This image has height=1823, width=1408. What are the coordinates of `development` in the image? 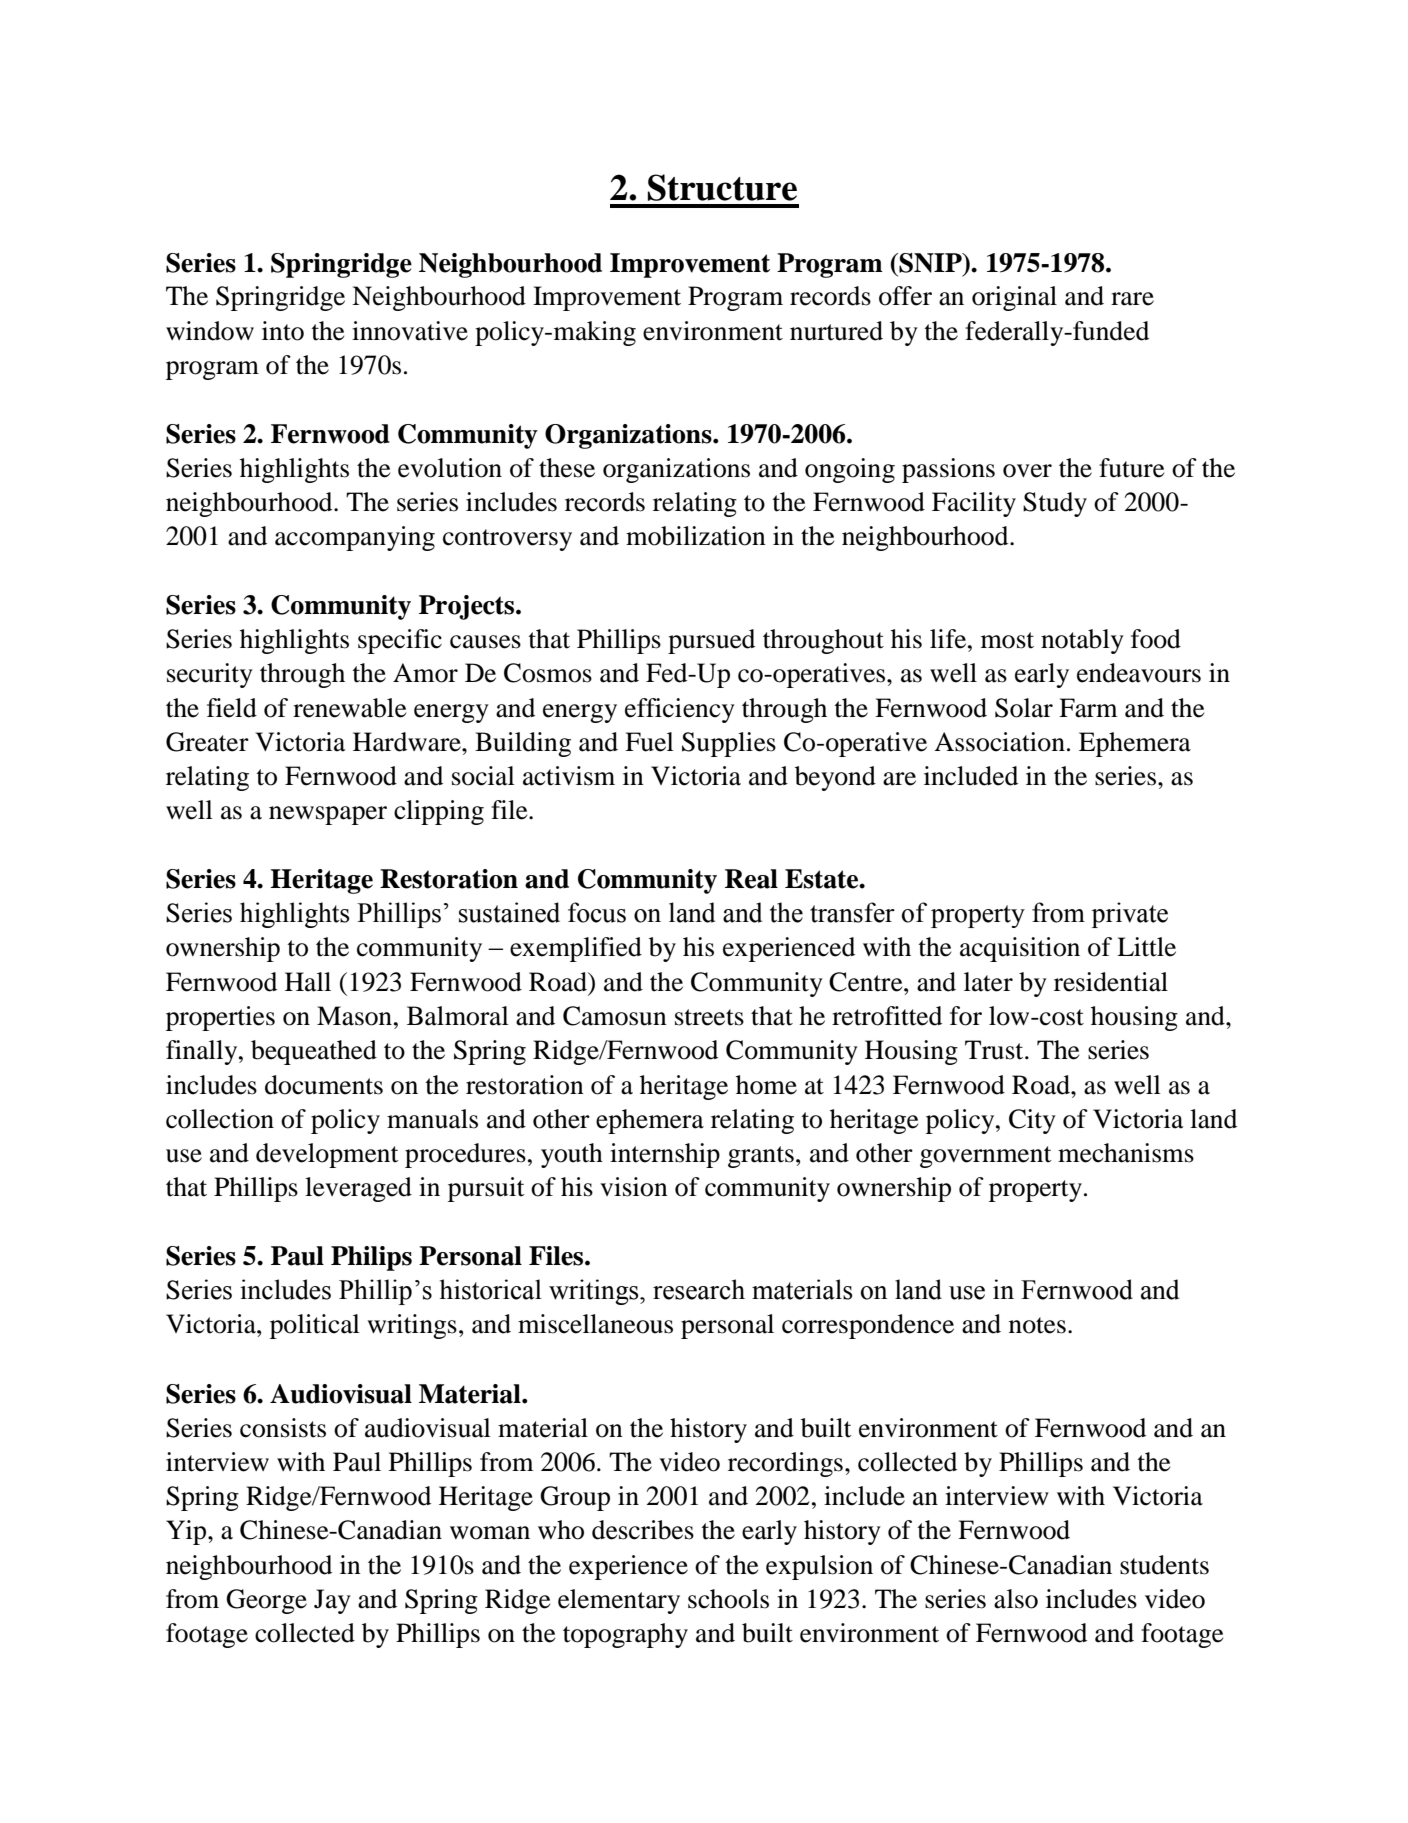 It's located at (327, 1155).
